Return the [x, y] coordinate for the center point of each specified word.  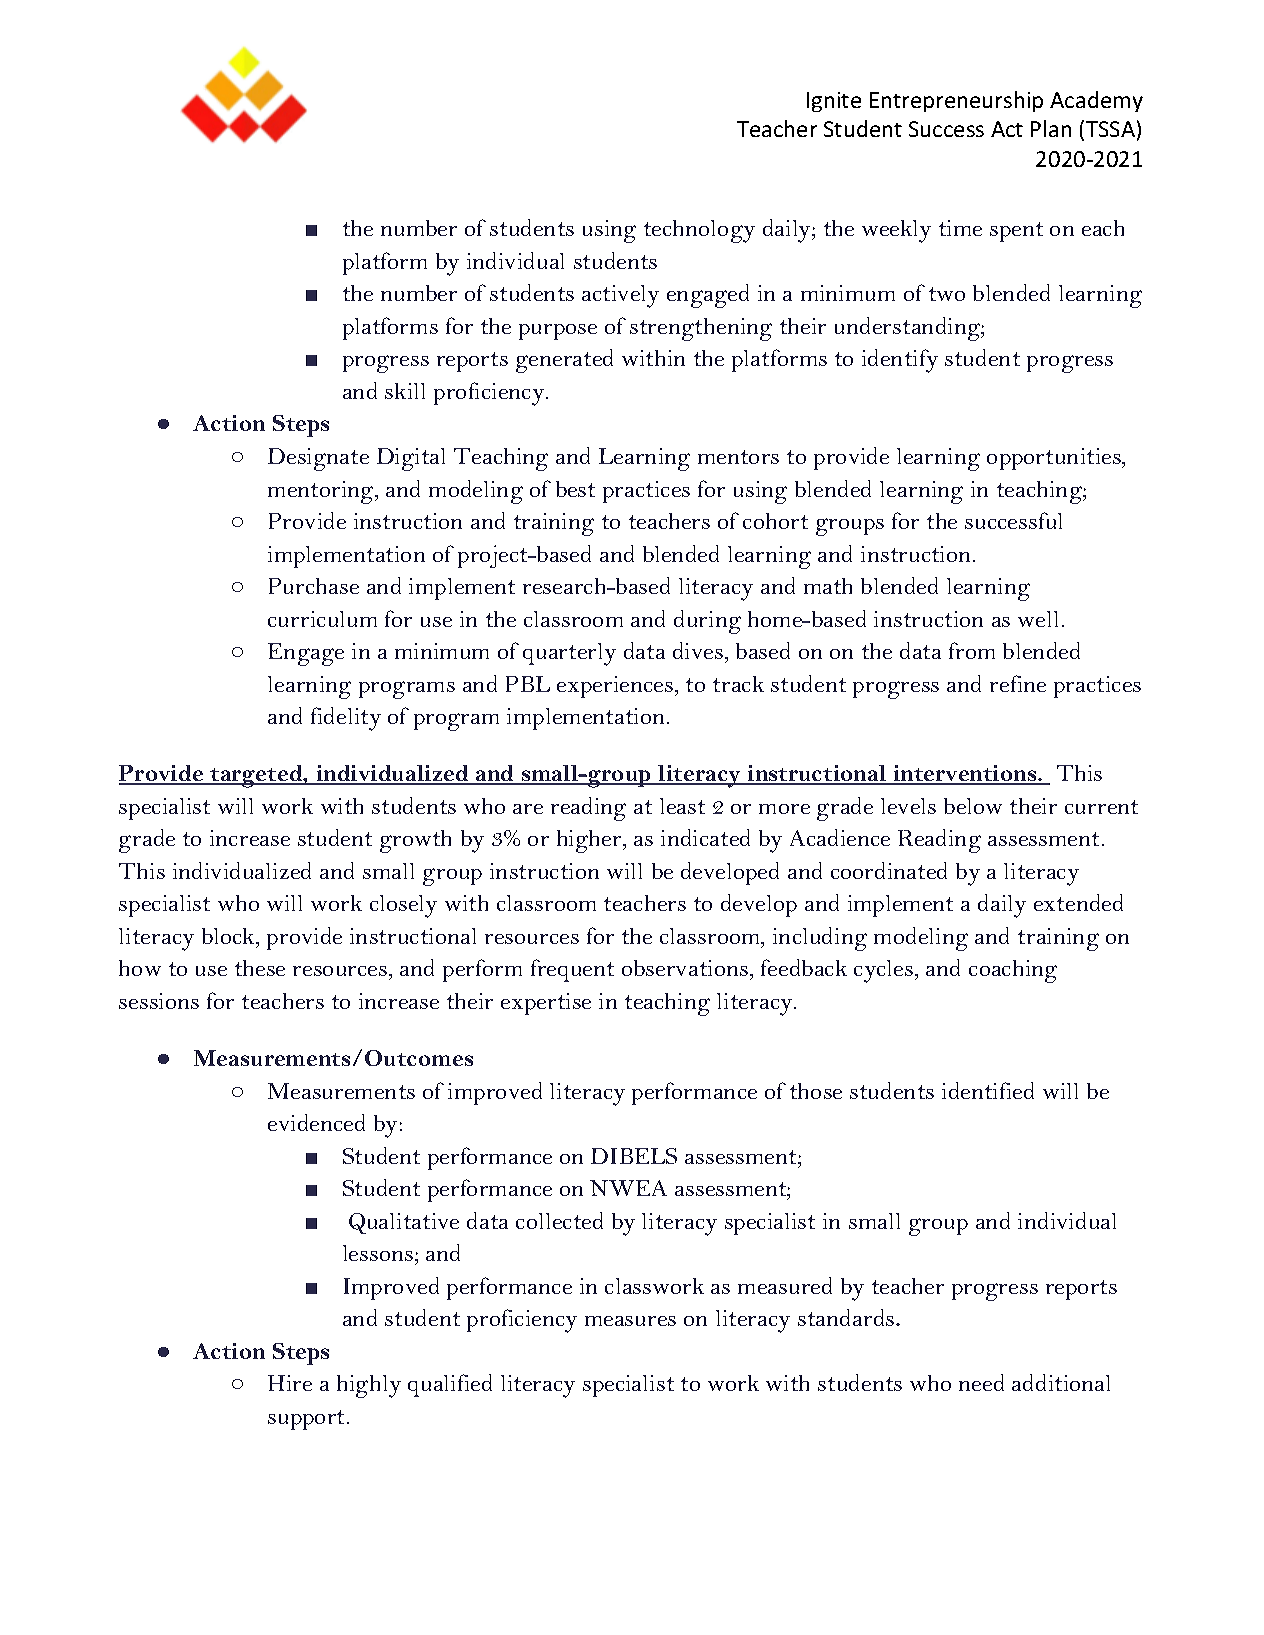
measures [630, 1321]
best [575, 489]
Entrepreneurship [956, 101]
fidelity [346, 719]
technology [699, 231]
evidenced [316, 1122]
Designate [318, 459]
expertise [546, 1004]
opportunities [1054, 459]
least [682, 806]
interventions [964, 775]
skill [405, 391]
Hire [290, 1383]
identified [988, 1090]
